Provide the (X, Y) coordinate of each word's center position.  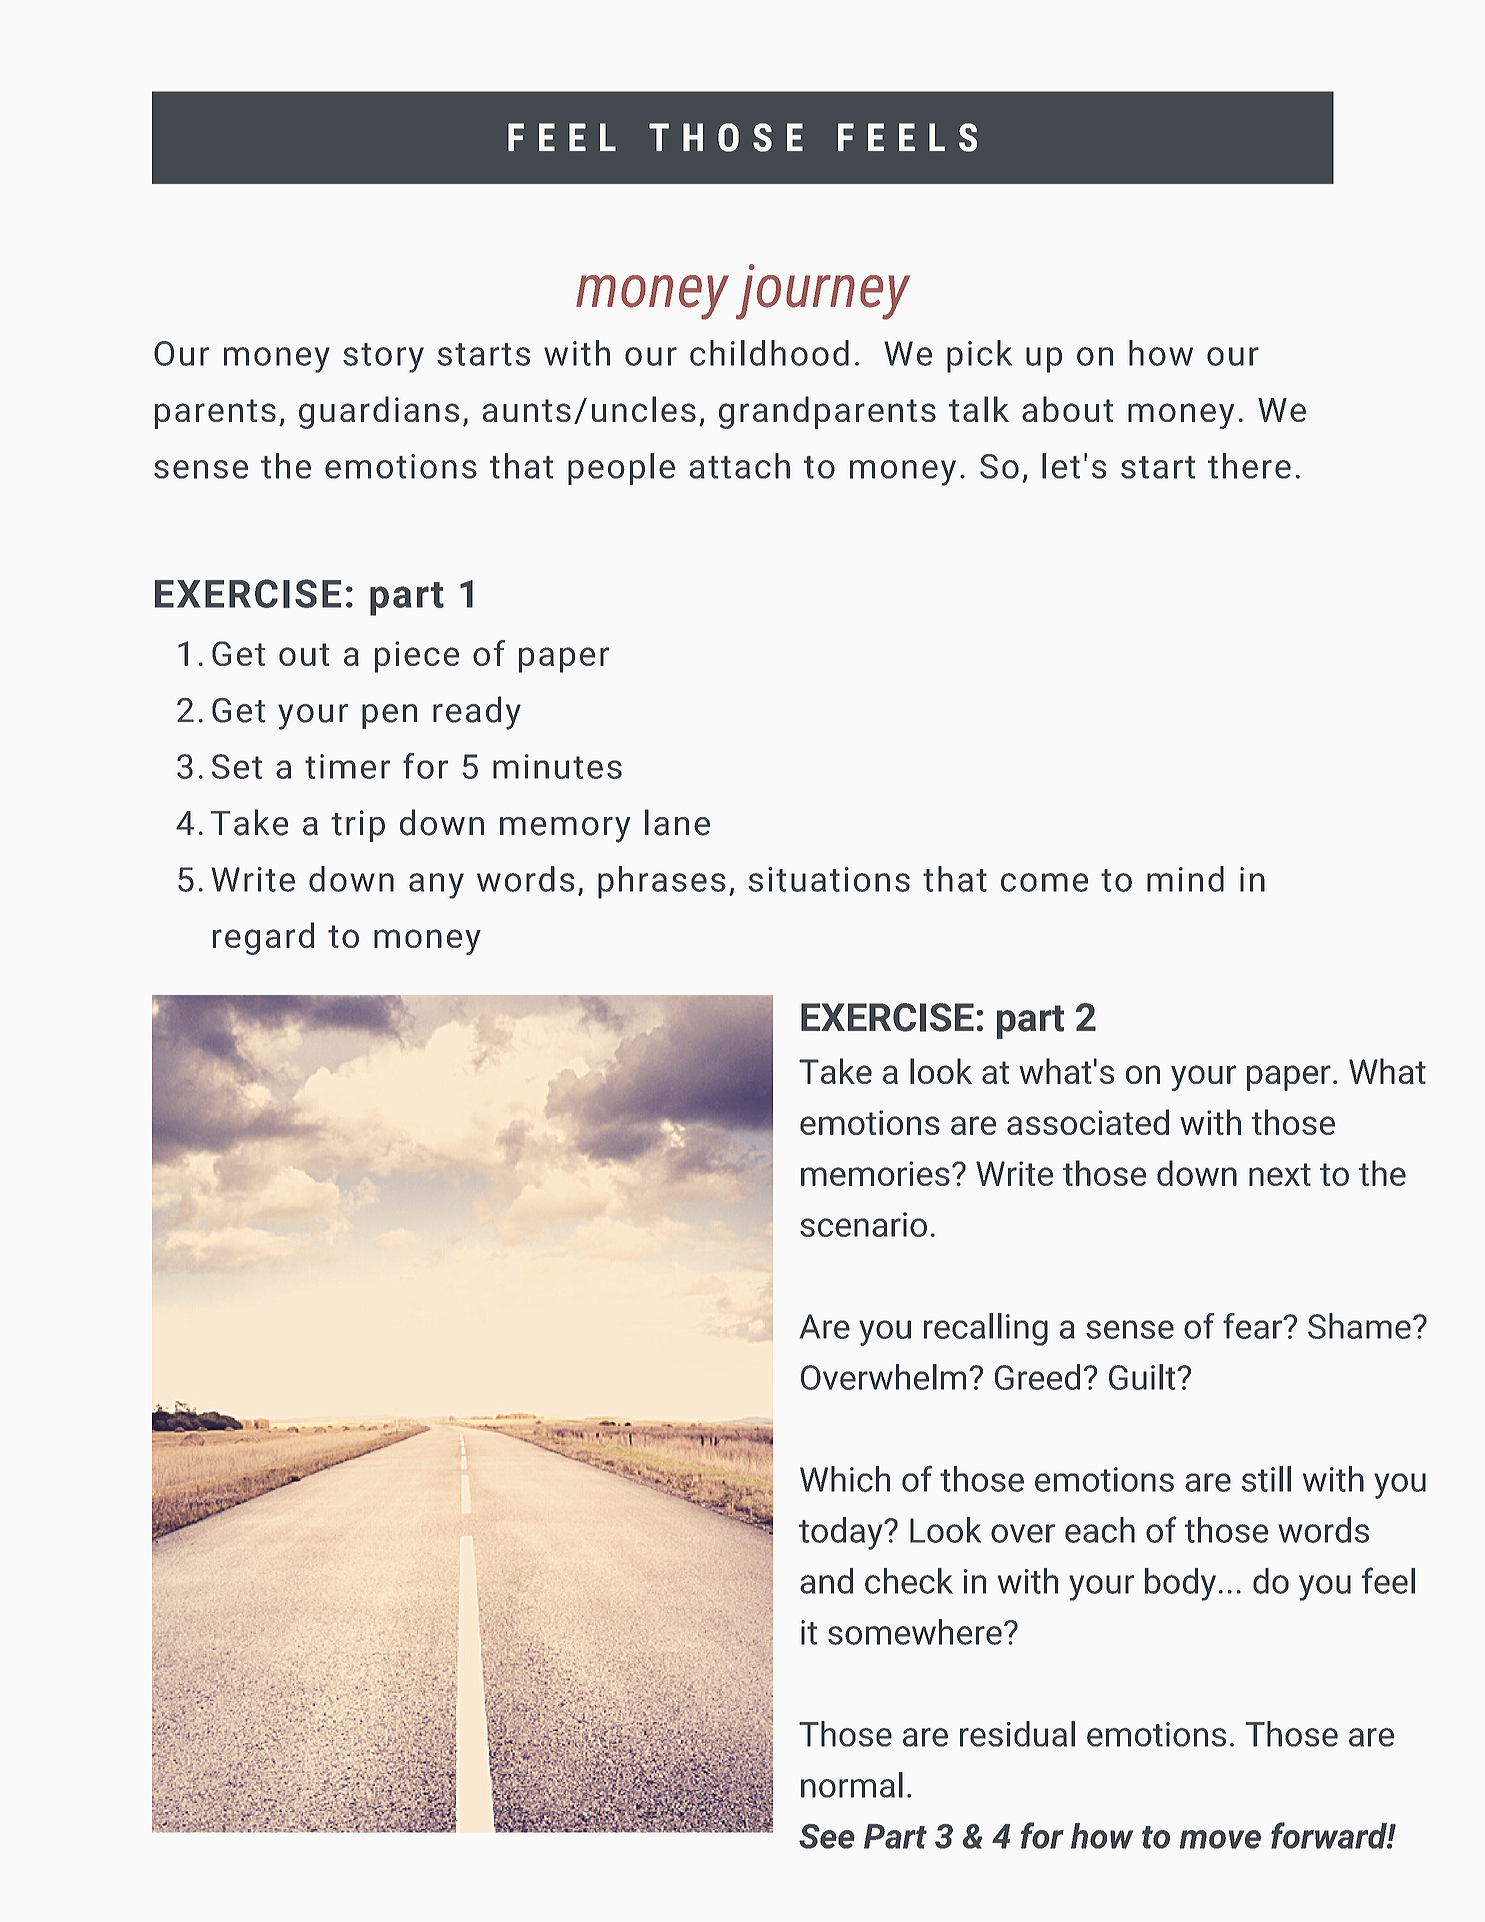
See (827, 1836)
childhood (769, 353)
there (1249, 466)
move (1220, 1839)
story (383, 358)
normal (852, 1785)
